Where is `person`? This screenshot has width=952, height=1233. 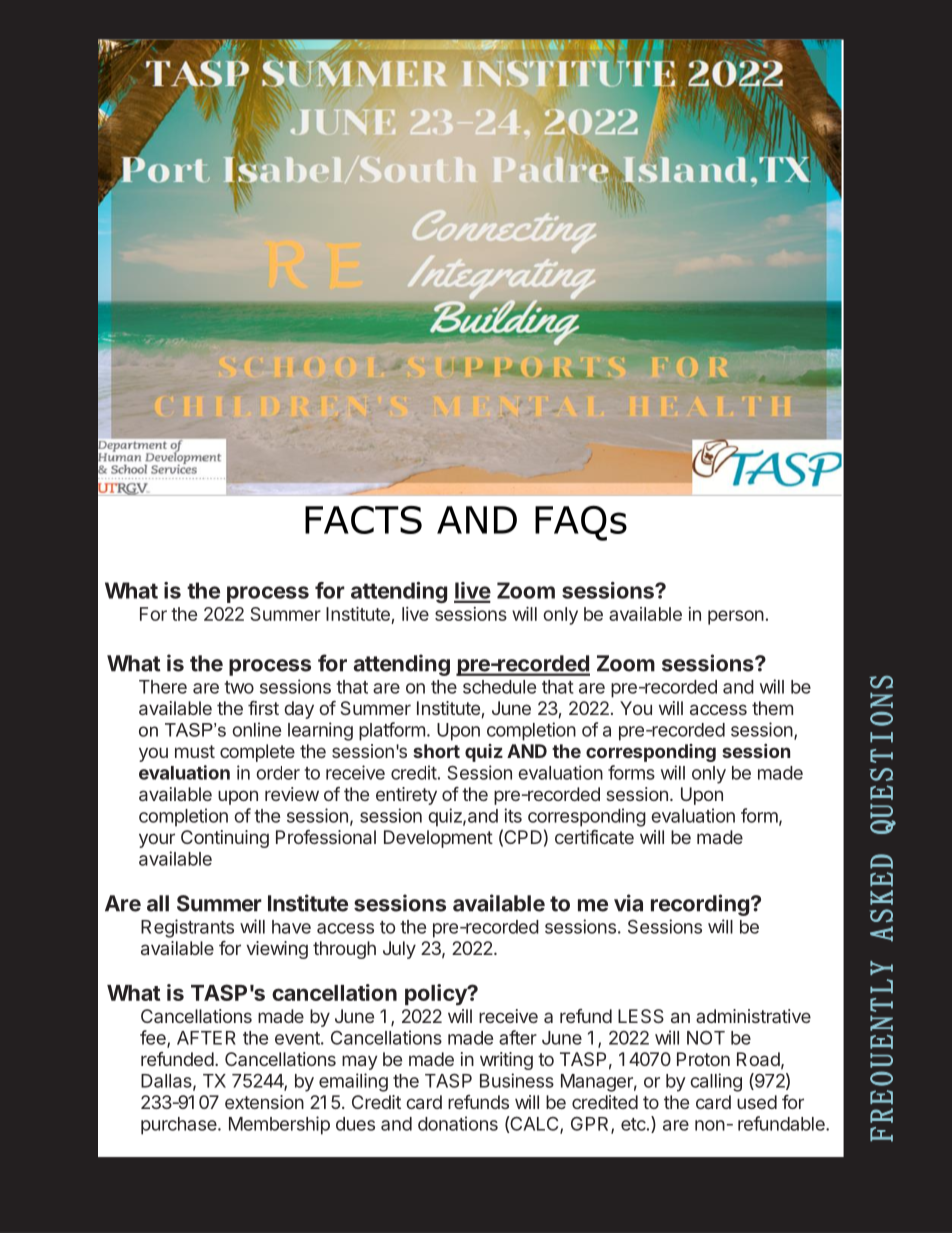 person is located at coordinates (736, 617).
